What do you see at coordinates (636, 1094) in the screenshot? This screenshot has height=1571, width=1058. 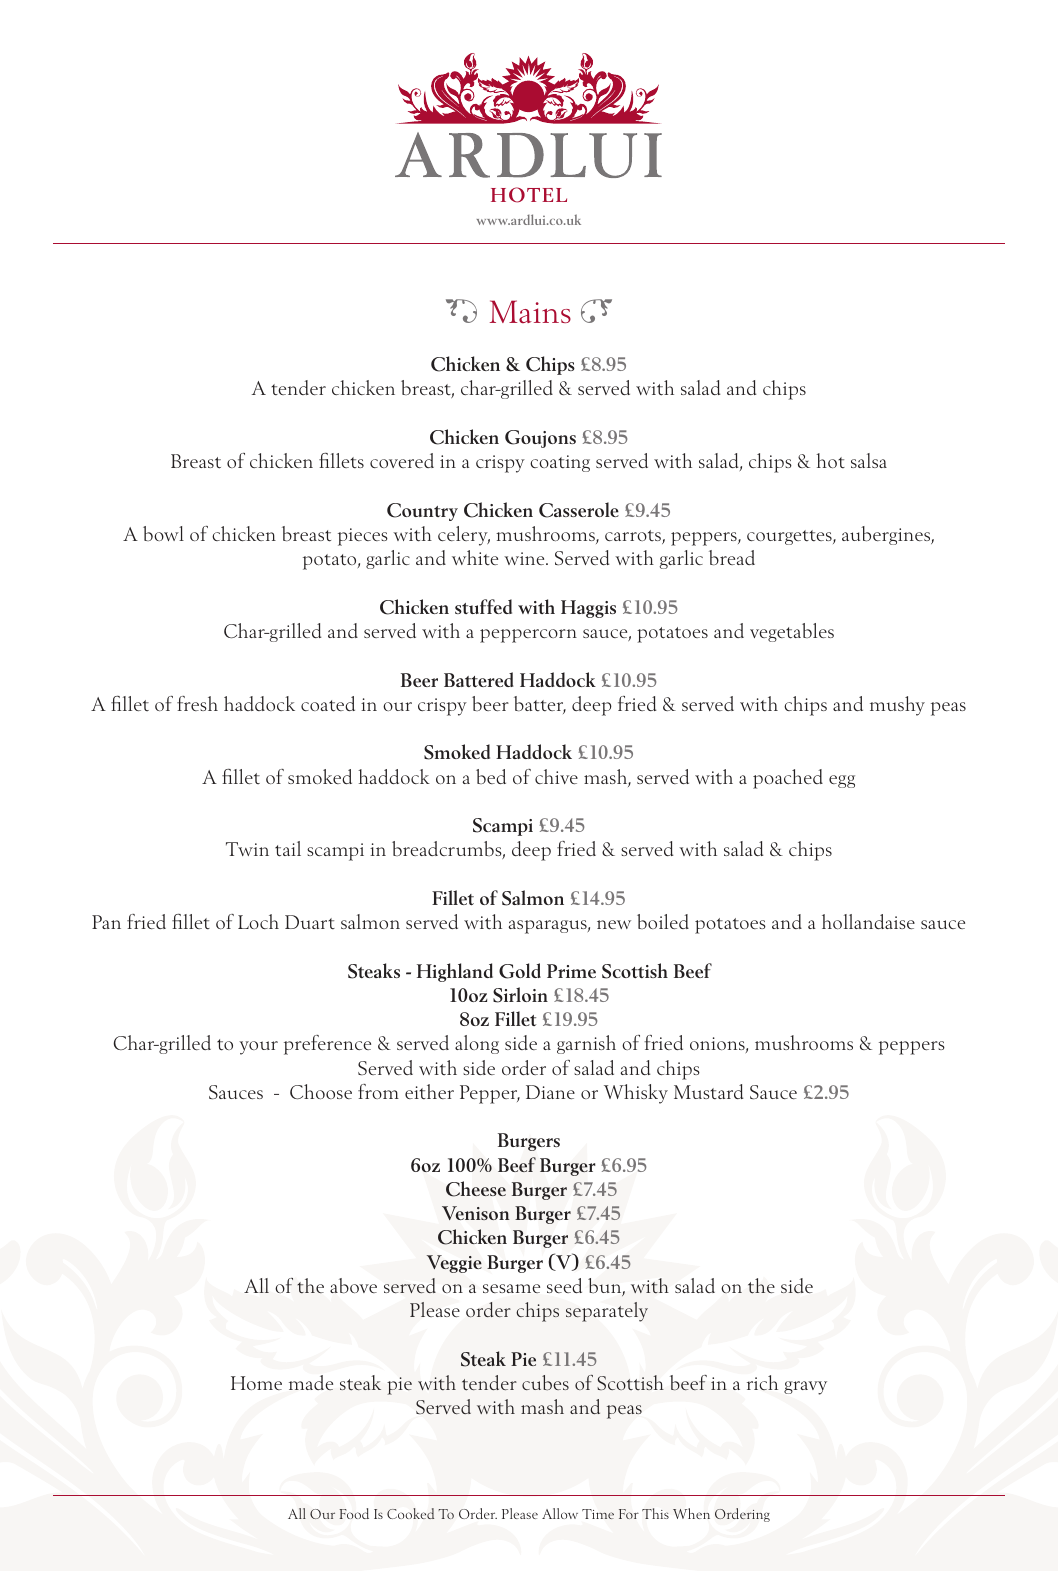 I see `Whisky` at bounding box center [636, 1094].
